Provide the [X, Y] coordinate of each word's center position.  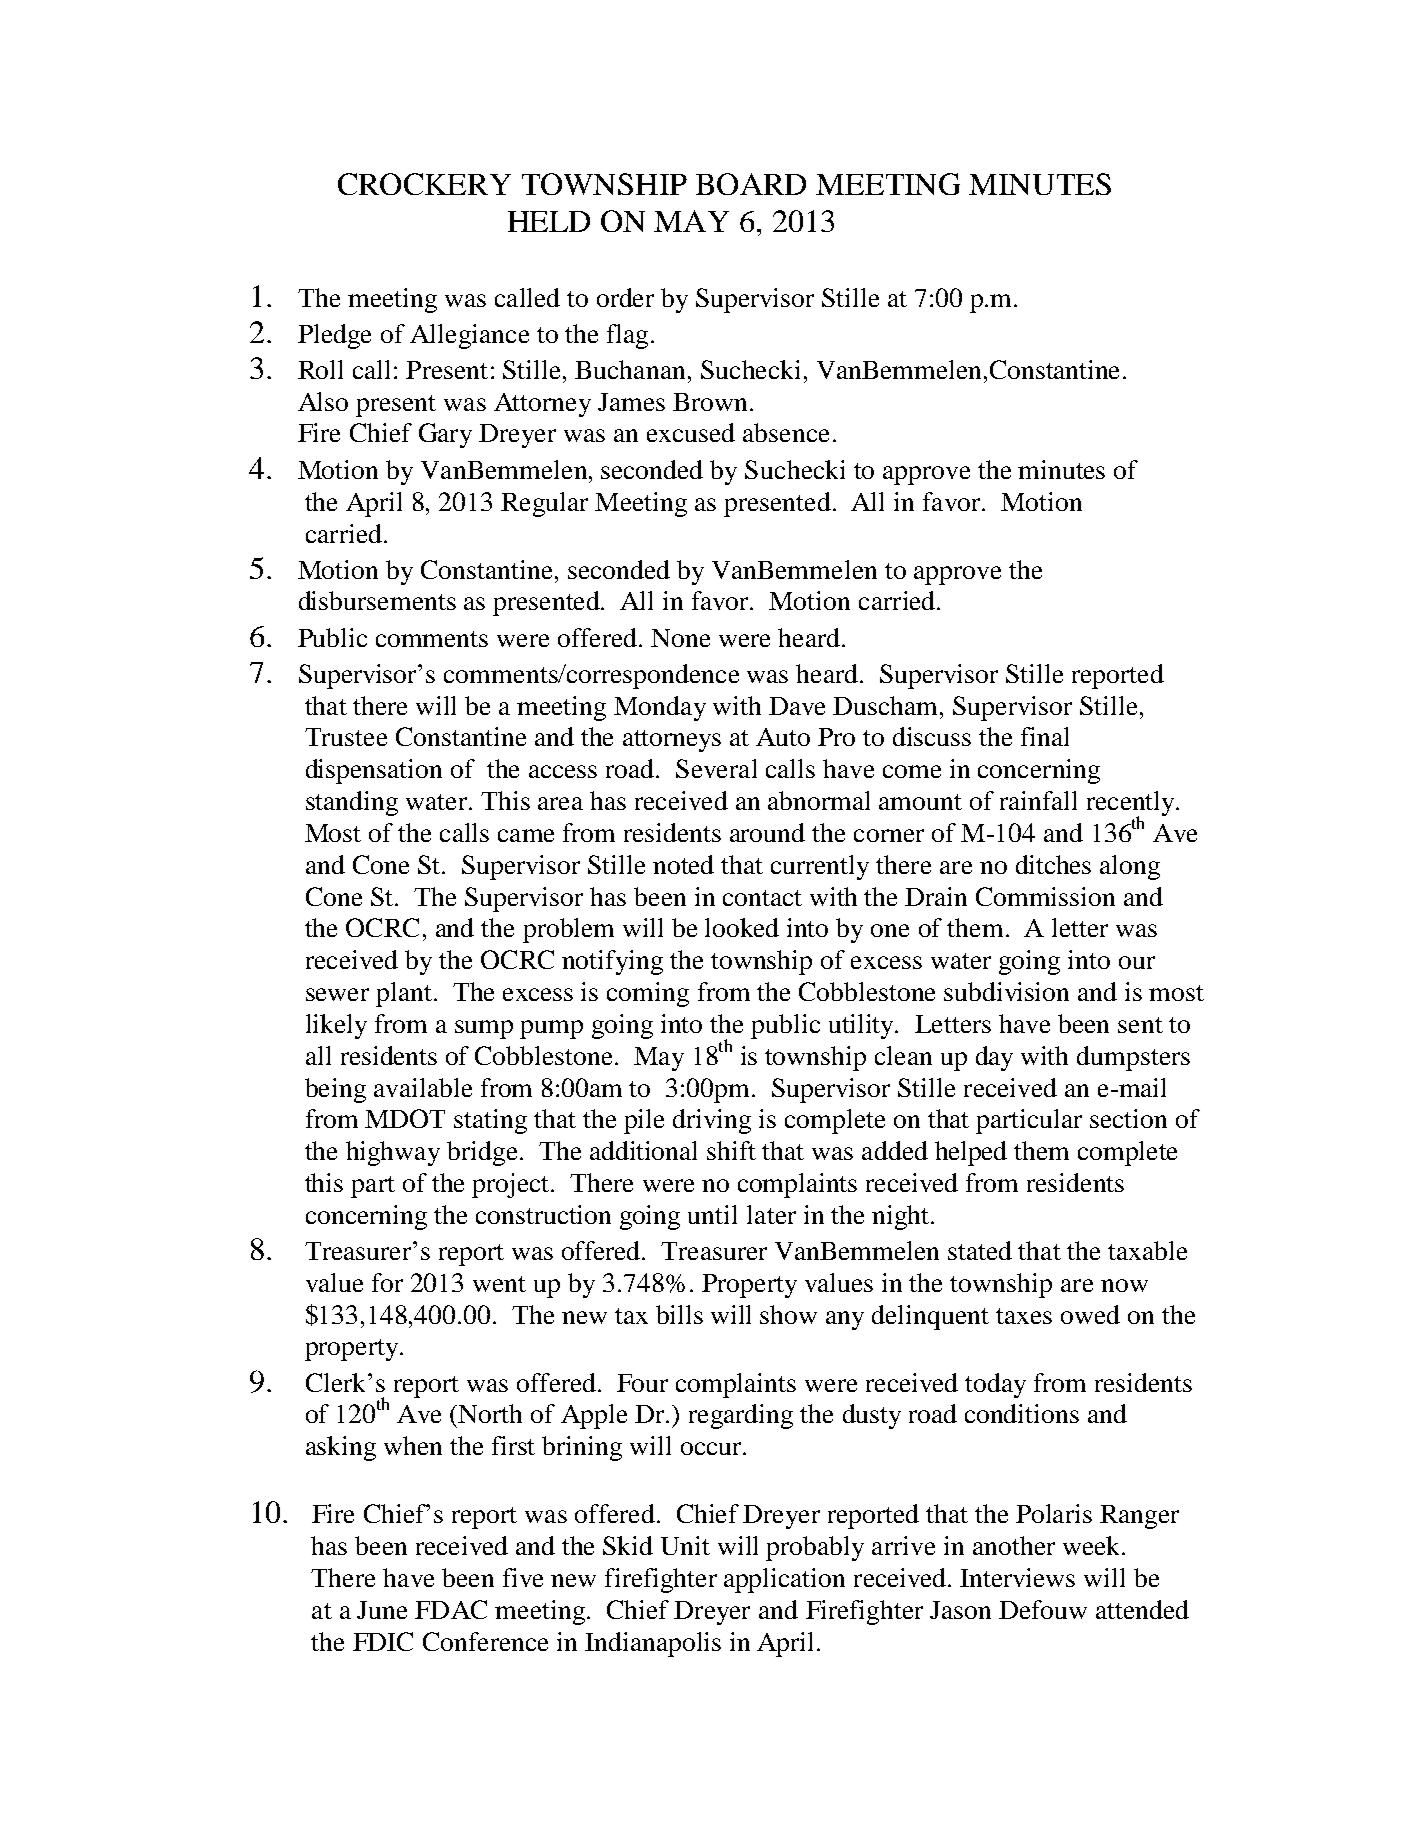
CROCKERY [424, 184]
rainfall [1038, 800]
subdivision [1006, 991]
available [423, 1087]
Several [716, 768]
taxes [1024, 1316]
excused [691, 432]
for [387, 1282]
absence [786, 432]
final [1045, 736]
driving [712, 1121]
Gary [445, 435]
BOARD [751, 184]
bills [679, 1314]
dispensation [374, 771]
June [382, 1610]
